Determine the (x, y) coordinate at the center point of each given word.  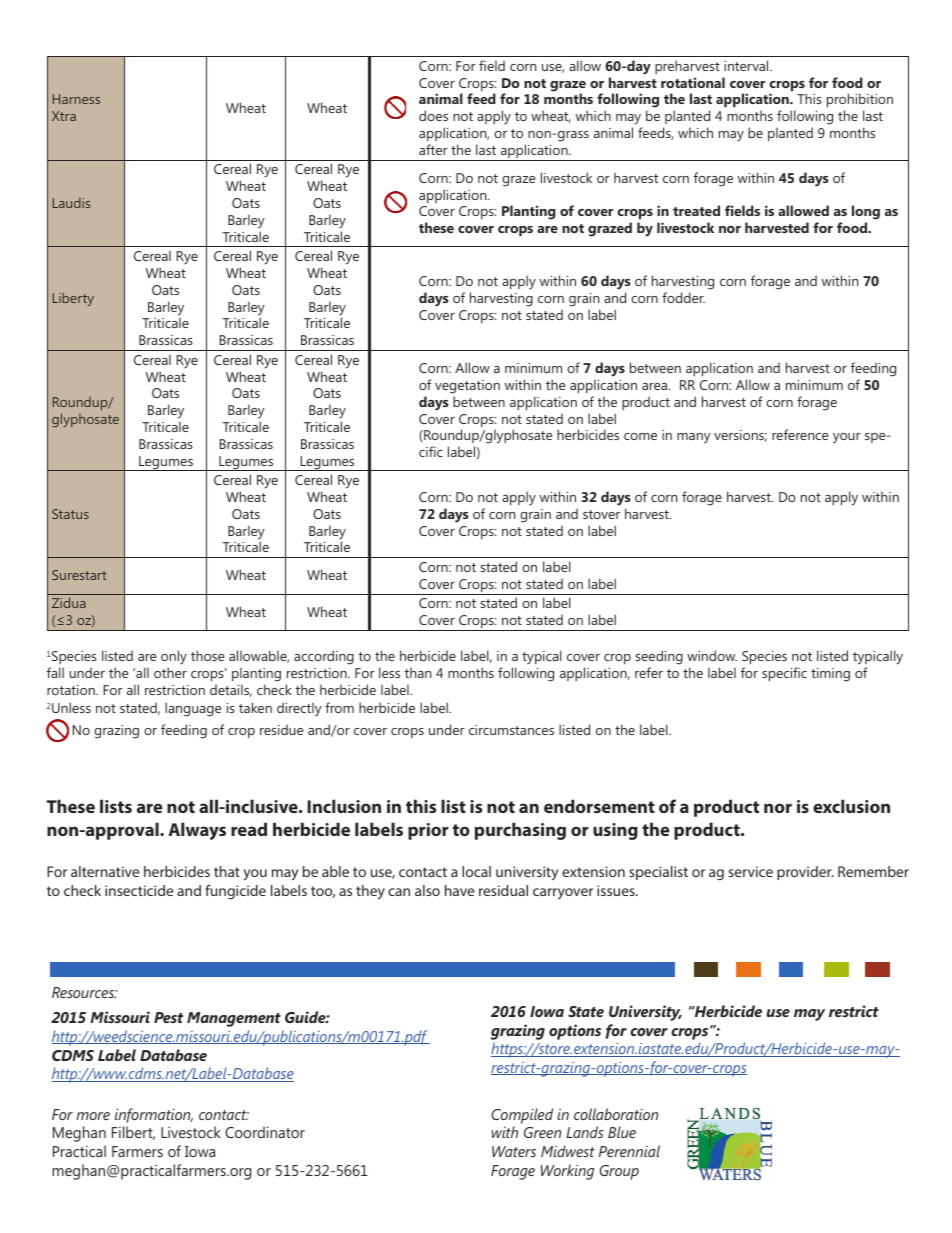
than (418, 672)
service (751, 871)
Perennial (629, 1151)
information (154, 1115)
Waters (514, 1151)
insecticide (139, 890)
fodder (683, 297)
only (174, 659)
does (433, 115)
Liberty (73, 299)
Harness (76, 99)
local (476, 871)
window (712, 655)
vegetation (467, 387)
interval (747, 65)
